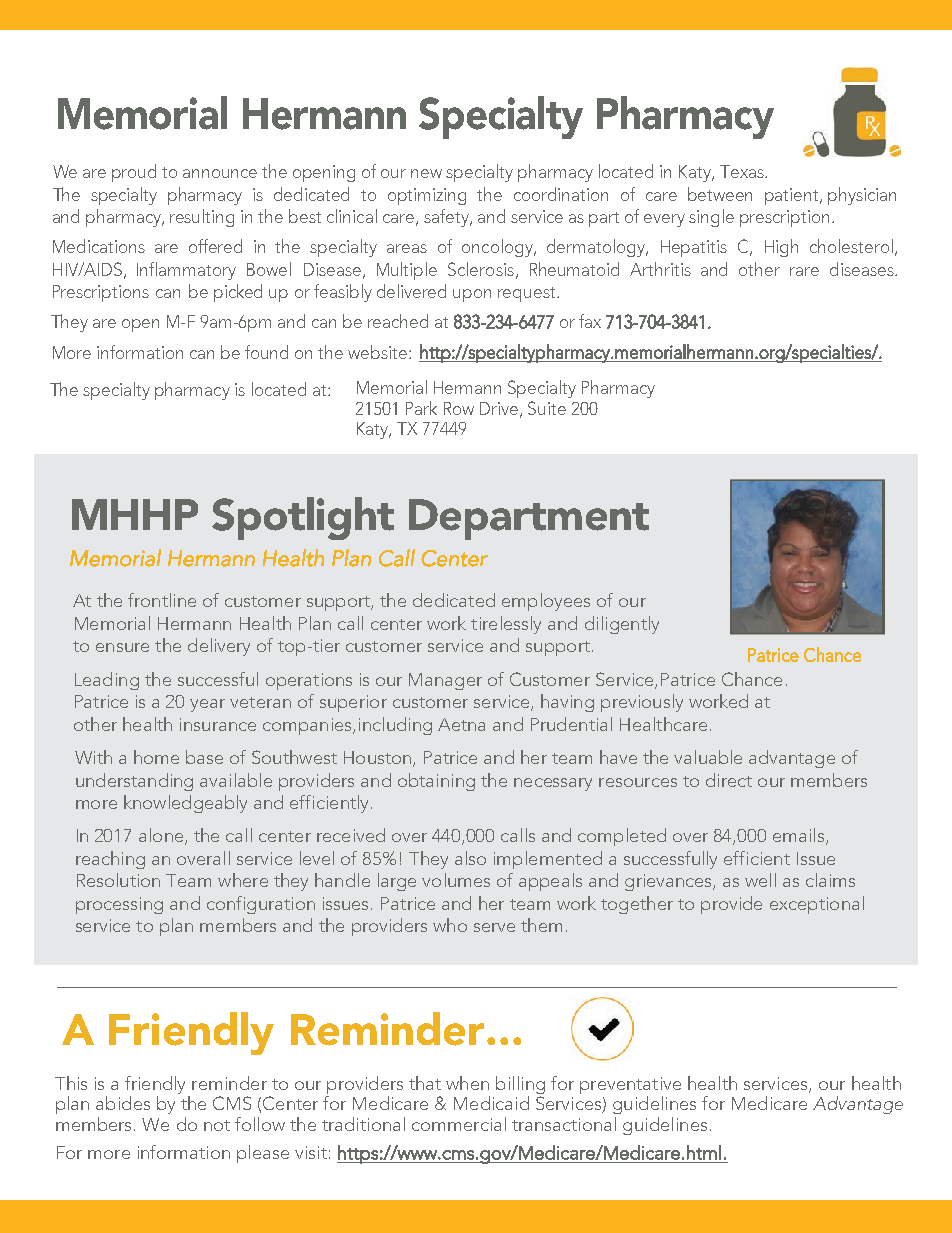  Describe the element at coordinates (217, 1125) in the screenshot. I see `not` at that location.
